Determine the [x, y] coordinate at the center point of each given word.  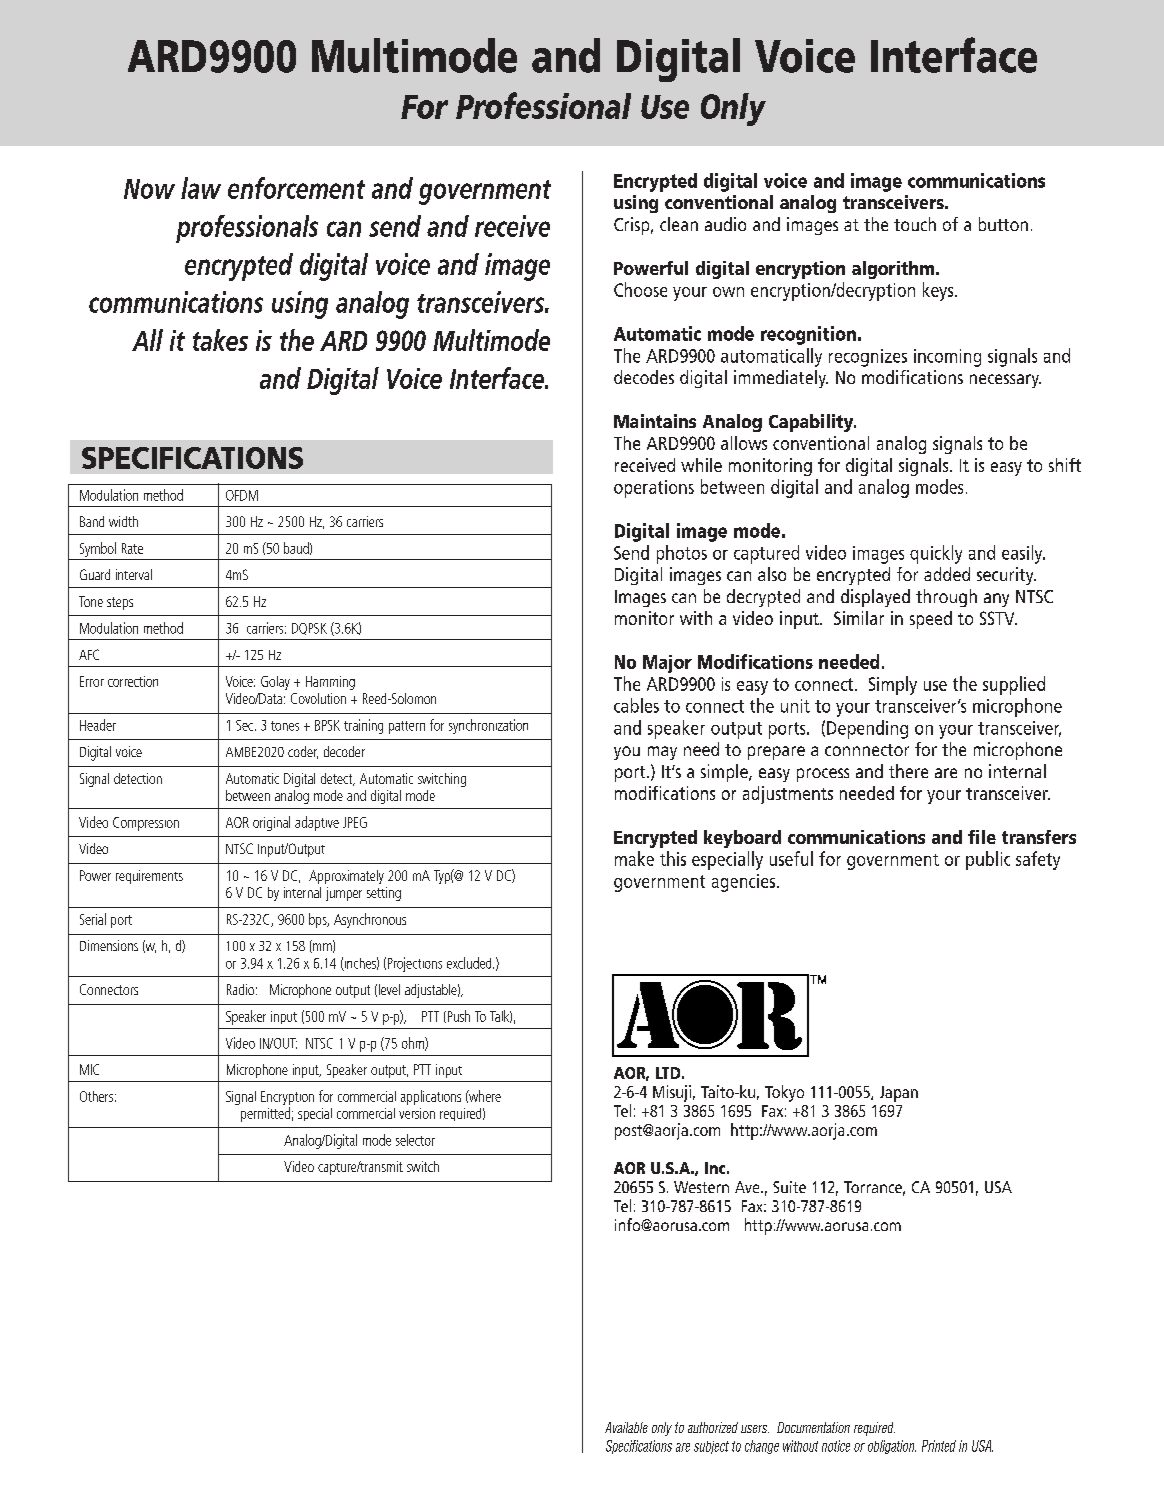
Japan [899, 1094]
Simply [893, 685]
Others [96, 1096]
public [988, 860]
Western [701, 1187]
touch [915, 224]
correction [133, 681]
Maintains [655, 421]
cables [636, 705]
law [201, 188]
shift [1065, 465]
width [123, 521]
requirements [149, 877]
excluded [470, 963]
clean [679, 224]
